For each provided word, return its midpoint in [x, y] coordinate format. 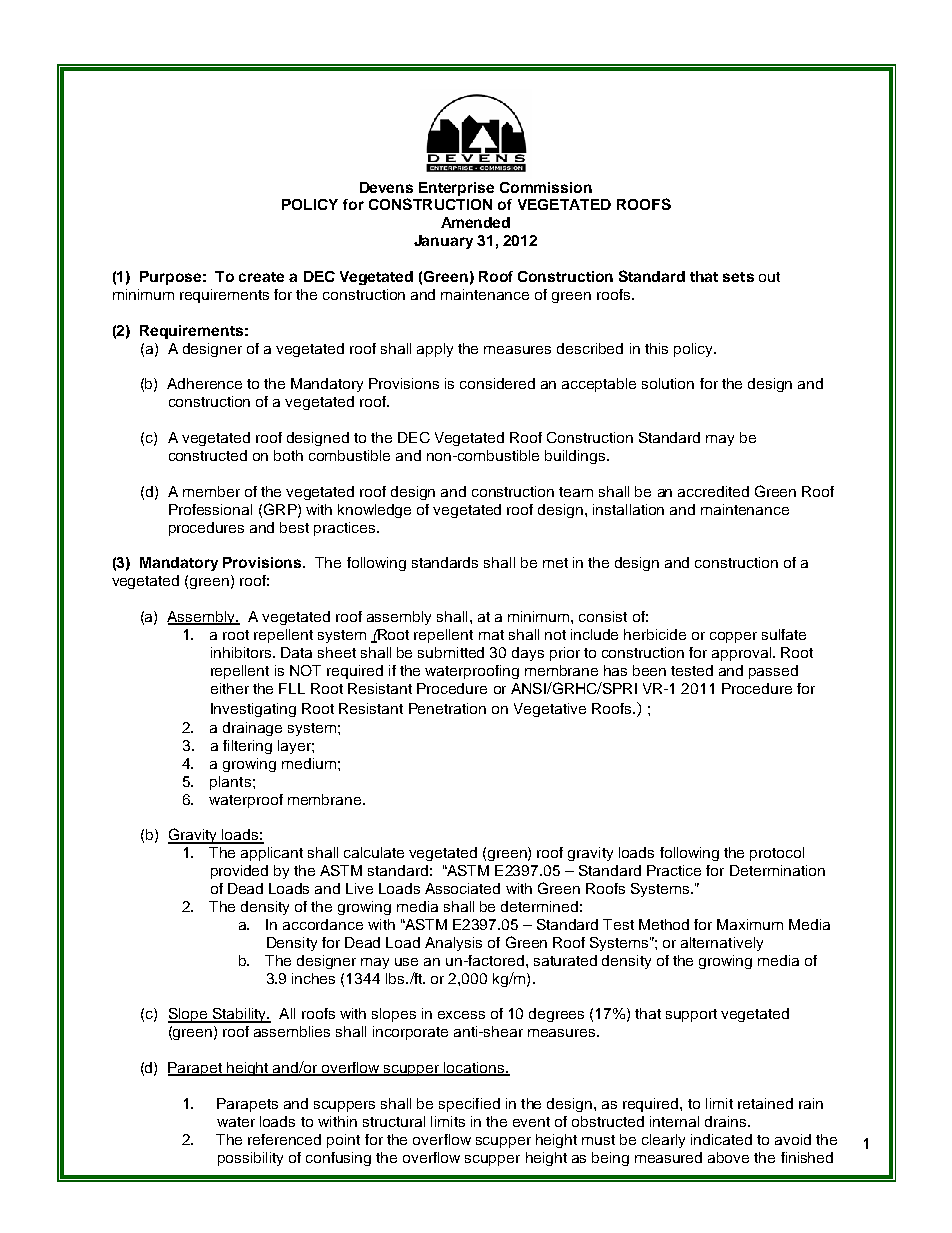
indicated [721, 1139]
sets [738, 277]
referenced [284, 1139]
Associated [462, 888]
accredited [713, 491]
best [294, 527]
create [261, 277]
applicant [272, 854]
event [531, 1122]
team [576, 492]
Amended [475, 222]
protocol [777, 854]
